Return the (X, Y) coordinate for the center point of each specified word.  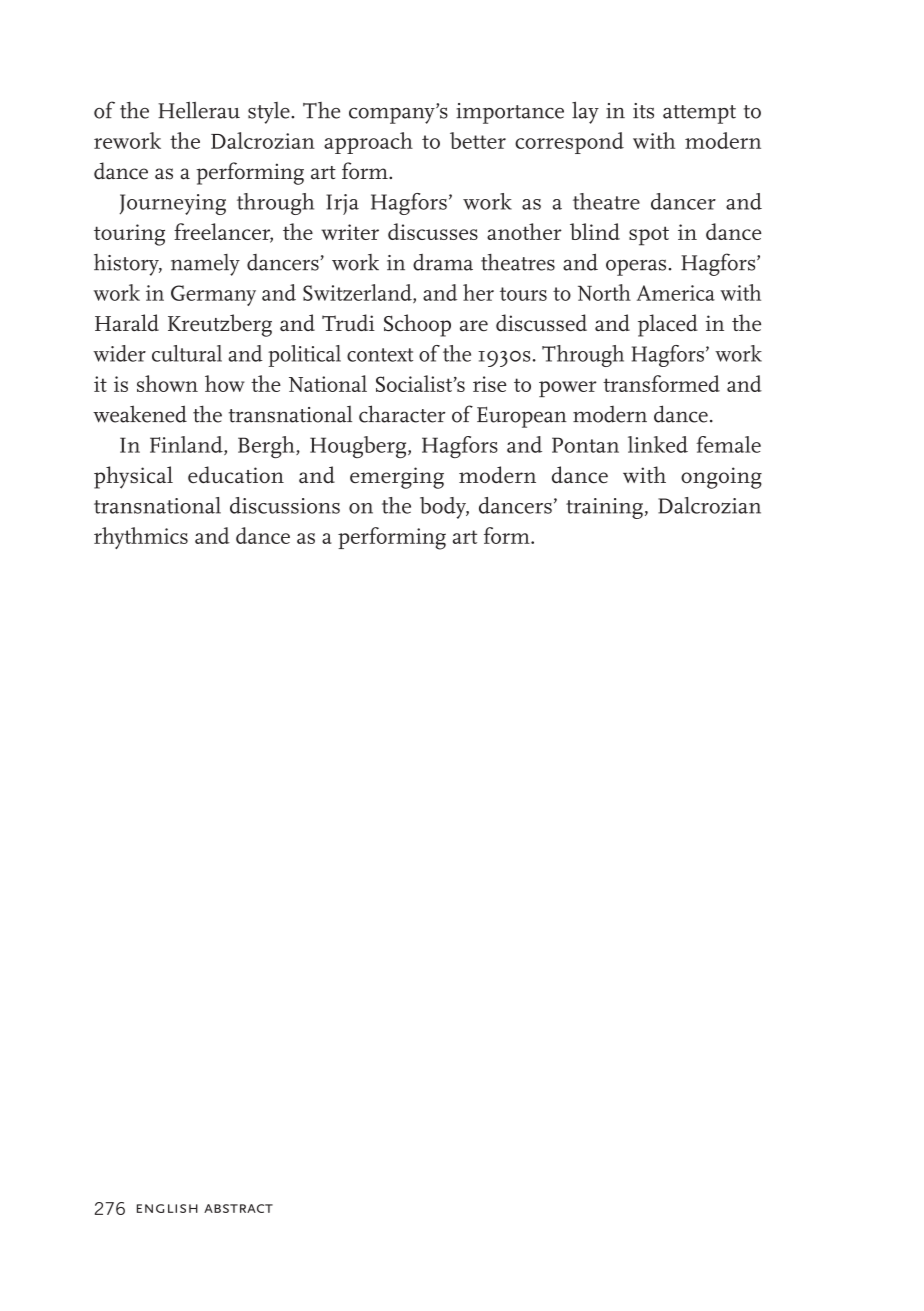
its (643, 111)
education (236, 474)
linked (658, 444)
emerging (397, 478)
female (728, 444)
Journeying (173, 204)
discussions (285, 505)
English (167, 1208)
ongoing (721, 478)
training (604, 508)
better (478, 140)
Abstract (238, 1208)
